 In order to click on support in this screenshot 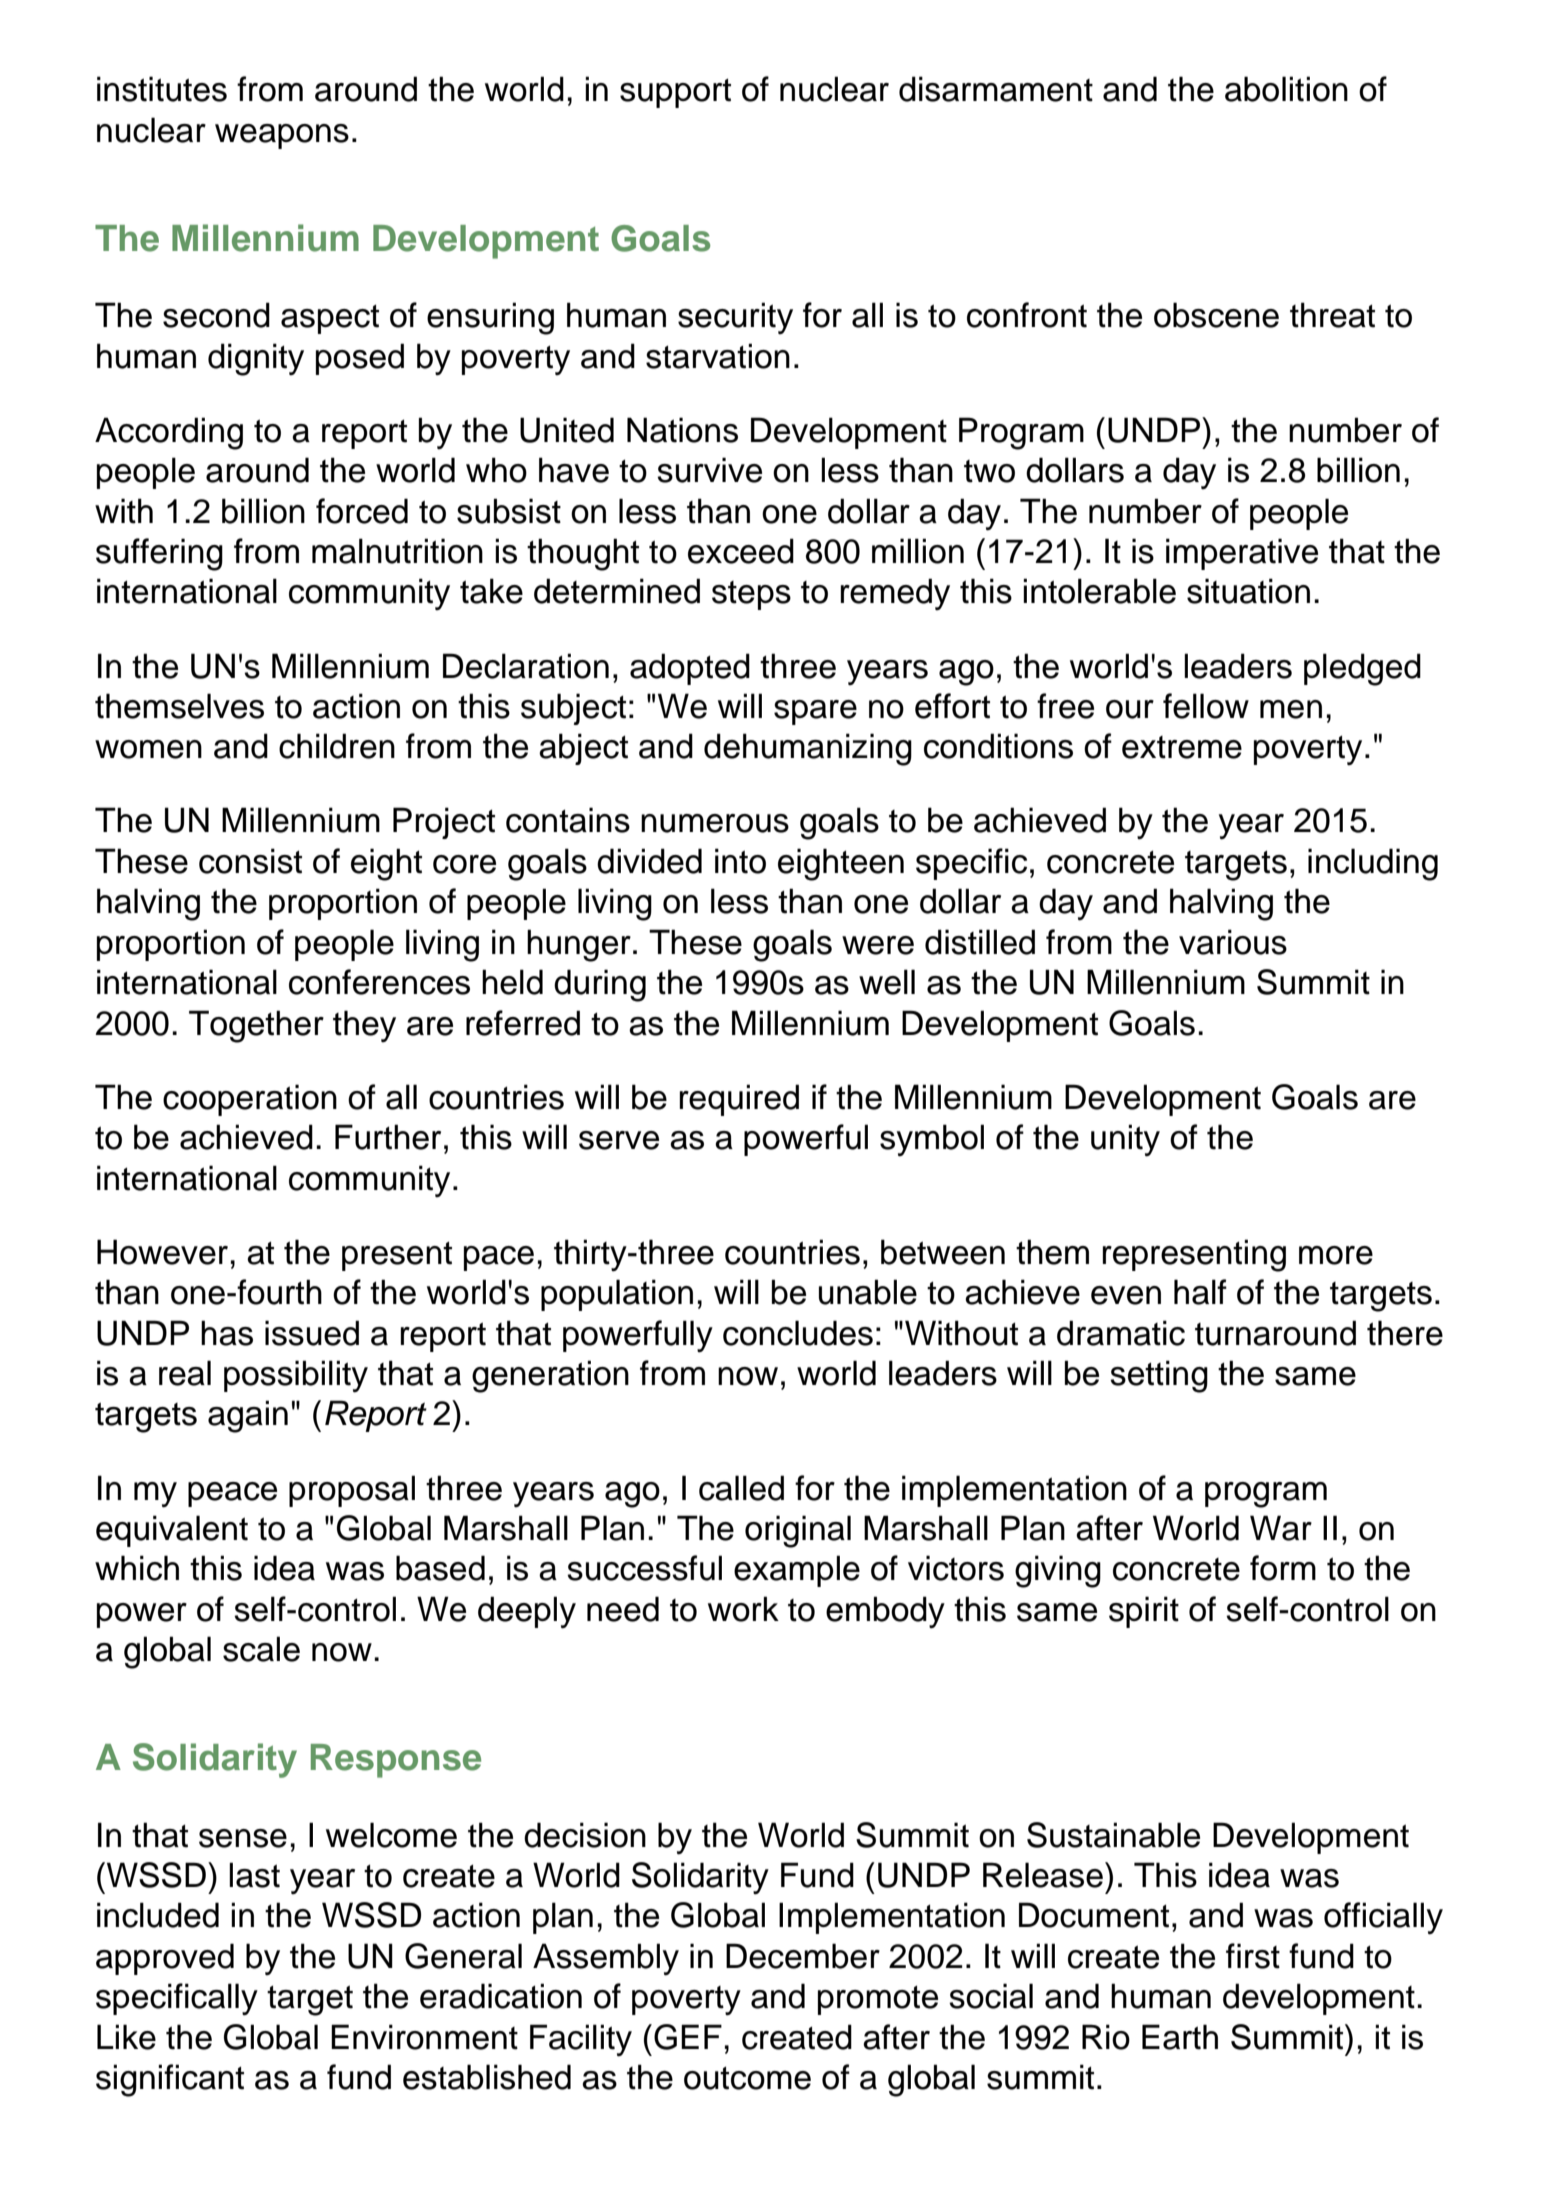, I will do `click(675, 93)`.
